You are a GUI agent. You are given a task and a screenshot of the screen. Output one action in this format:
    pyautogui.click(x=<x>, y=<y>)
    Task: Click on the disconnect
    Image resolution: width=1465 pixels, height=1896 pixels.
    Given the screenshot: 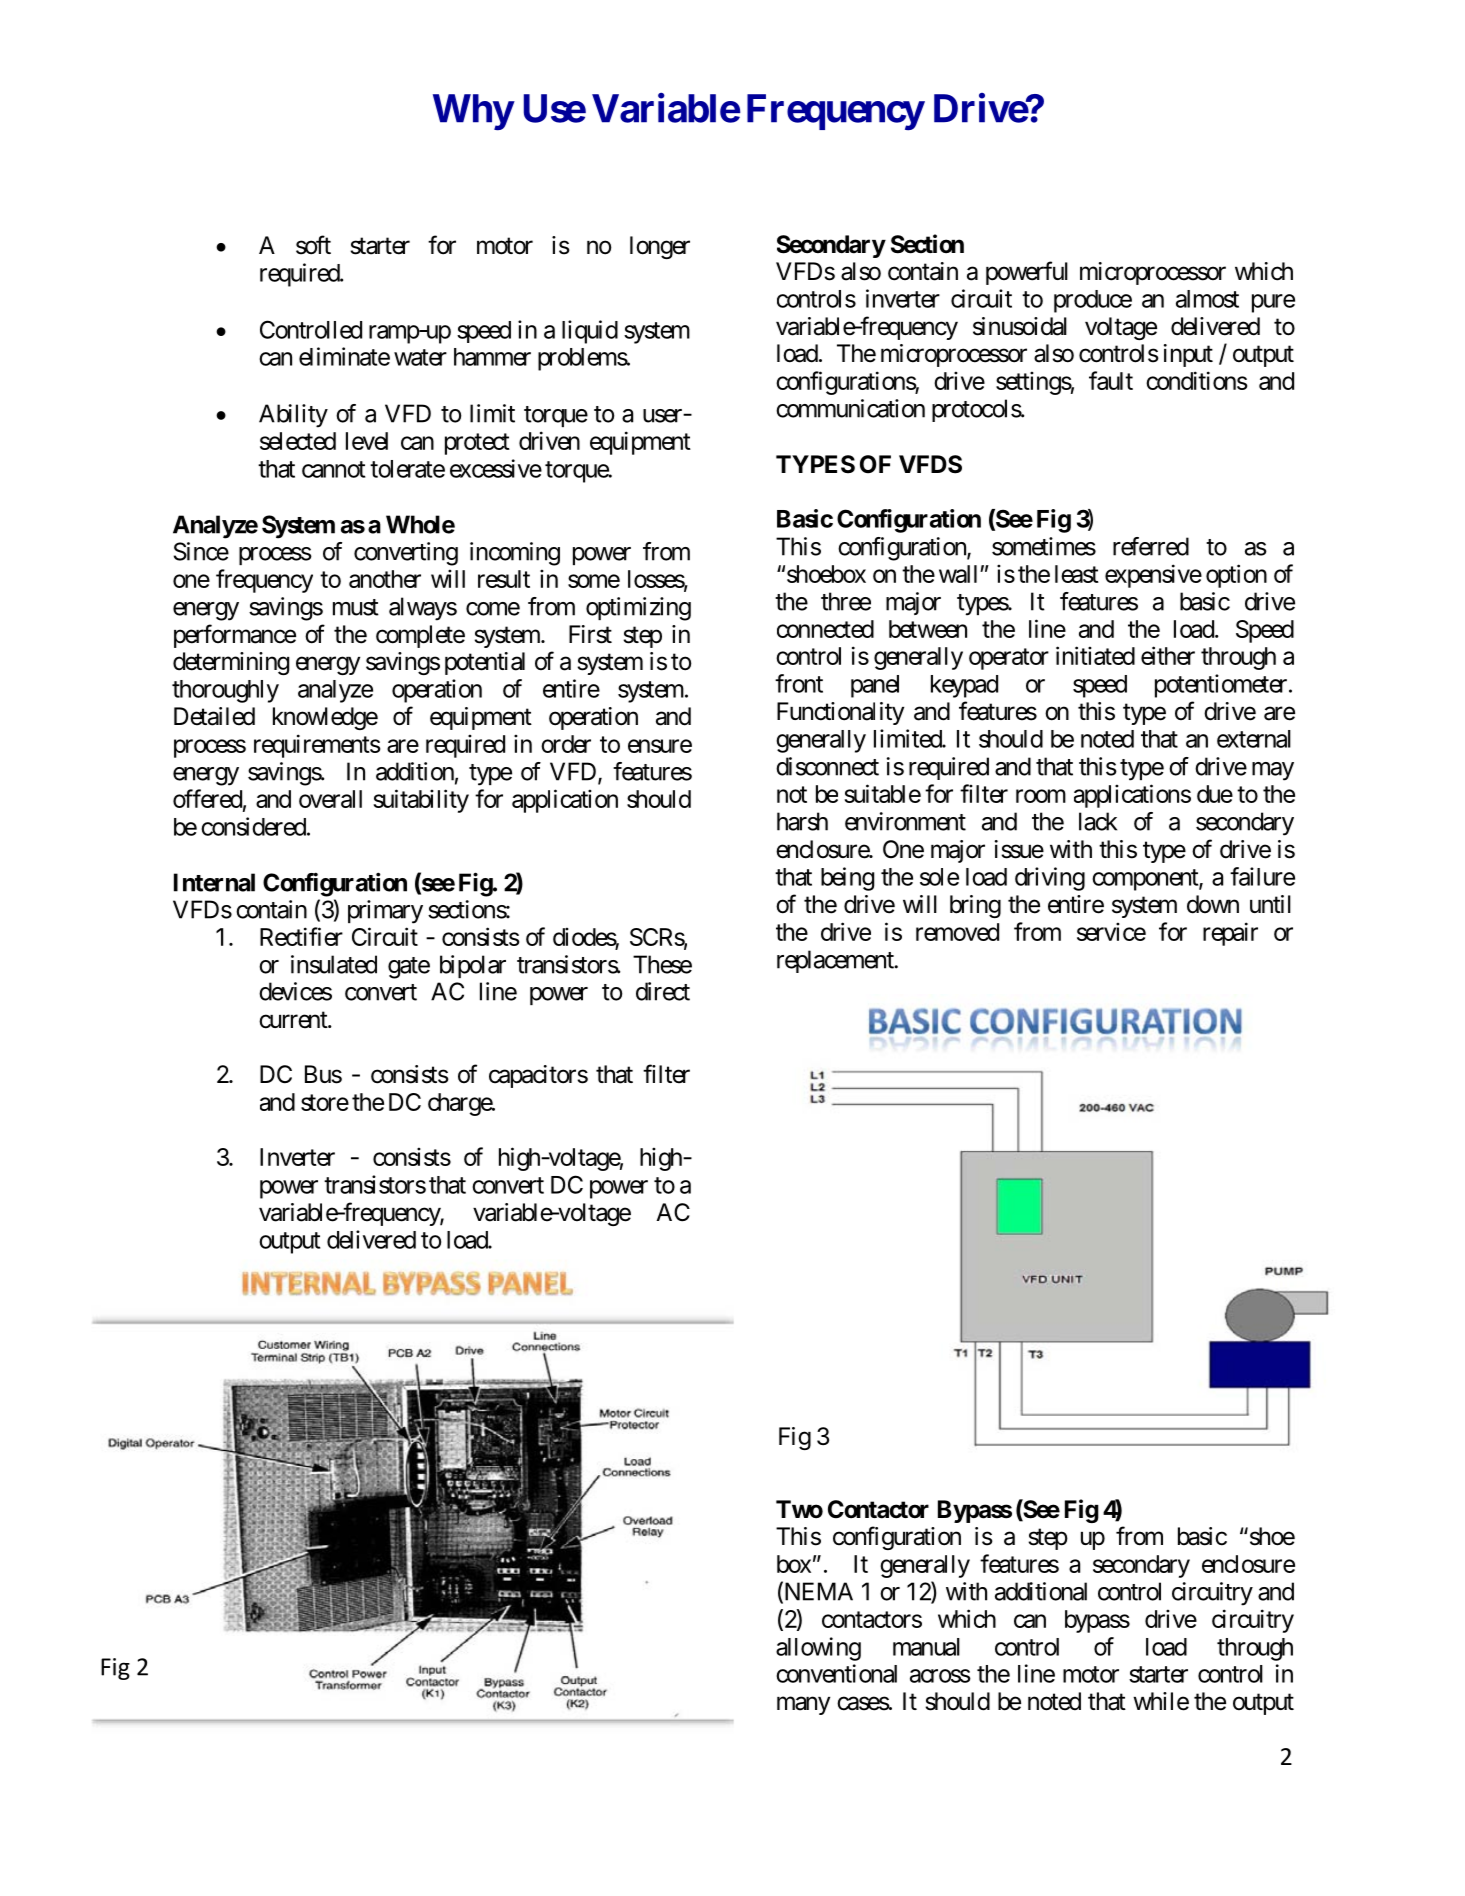 What is the action you would take?
    pyautogui.click(x=827, y=766)
